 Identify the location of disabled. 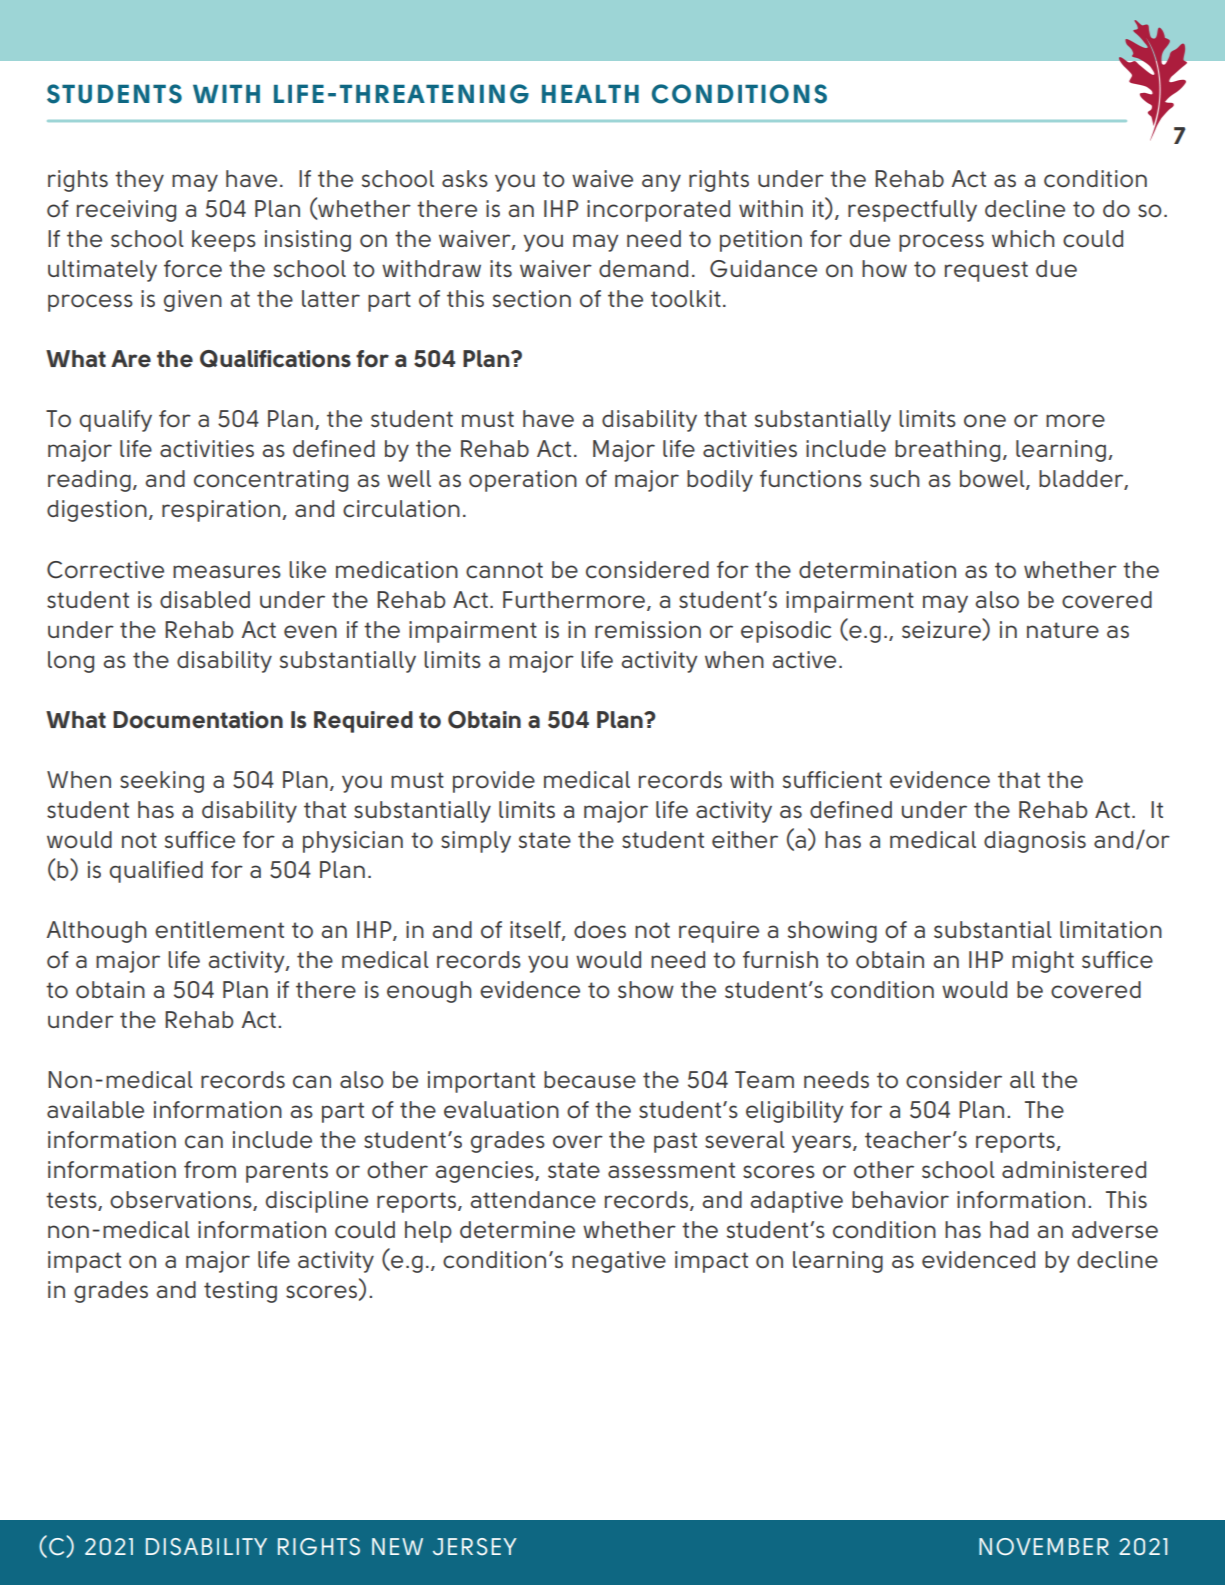
(205, 599).
